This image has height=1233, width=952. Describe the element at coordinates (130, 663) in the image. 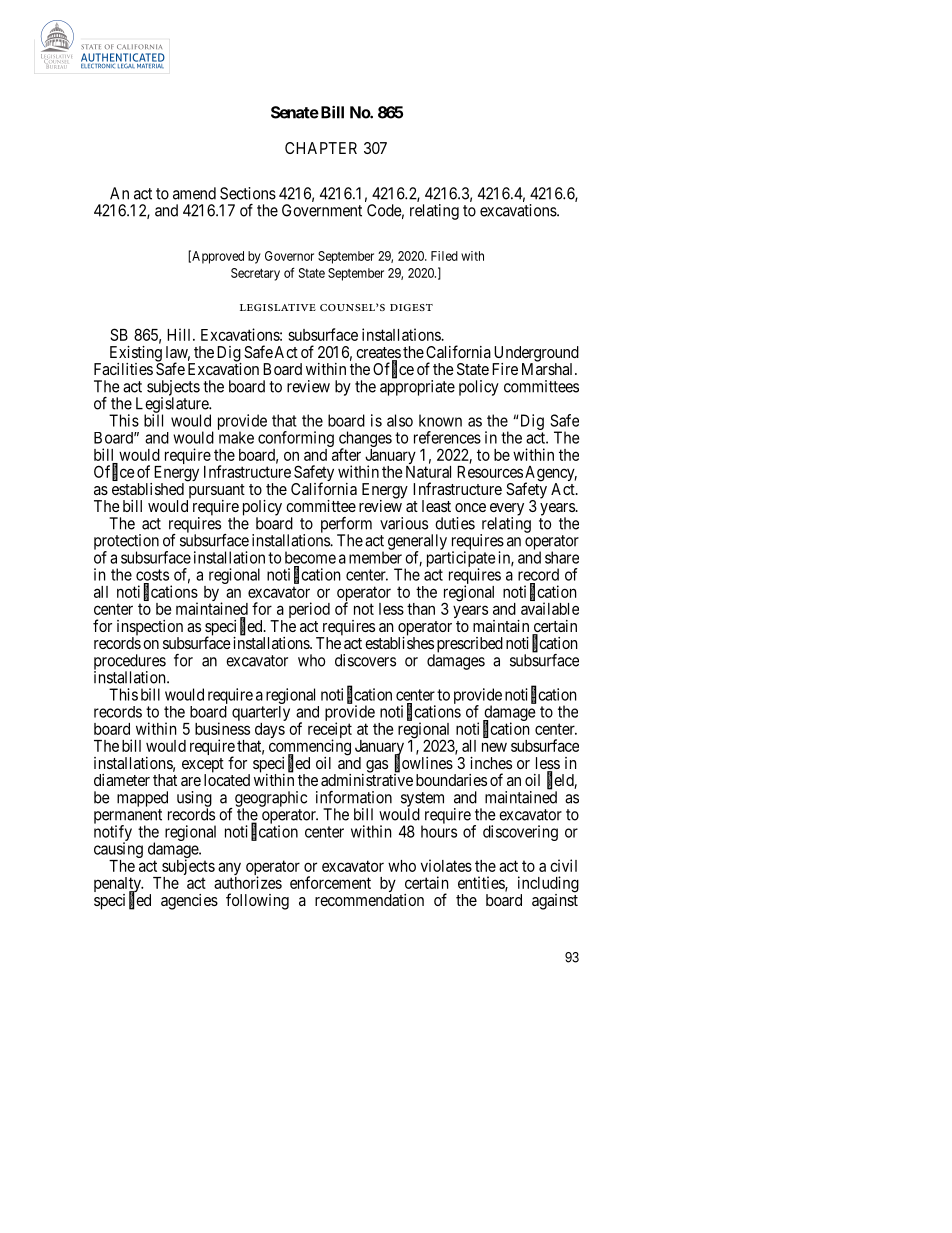

I see `procedures` at that location.
